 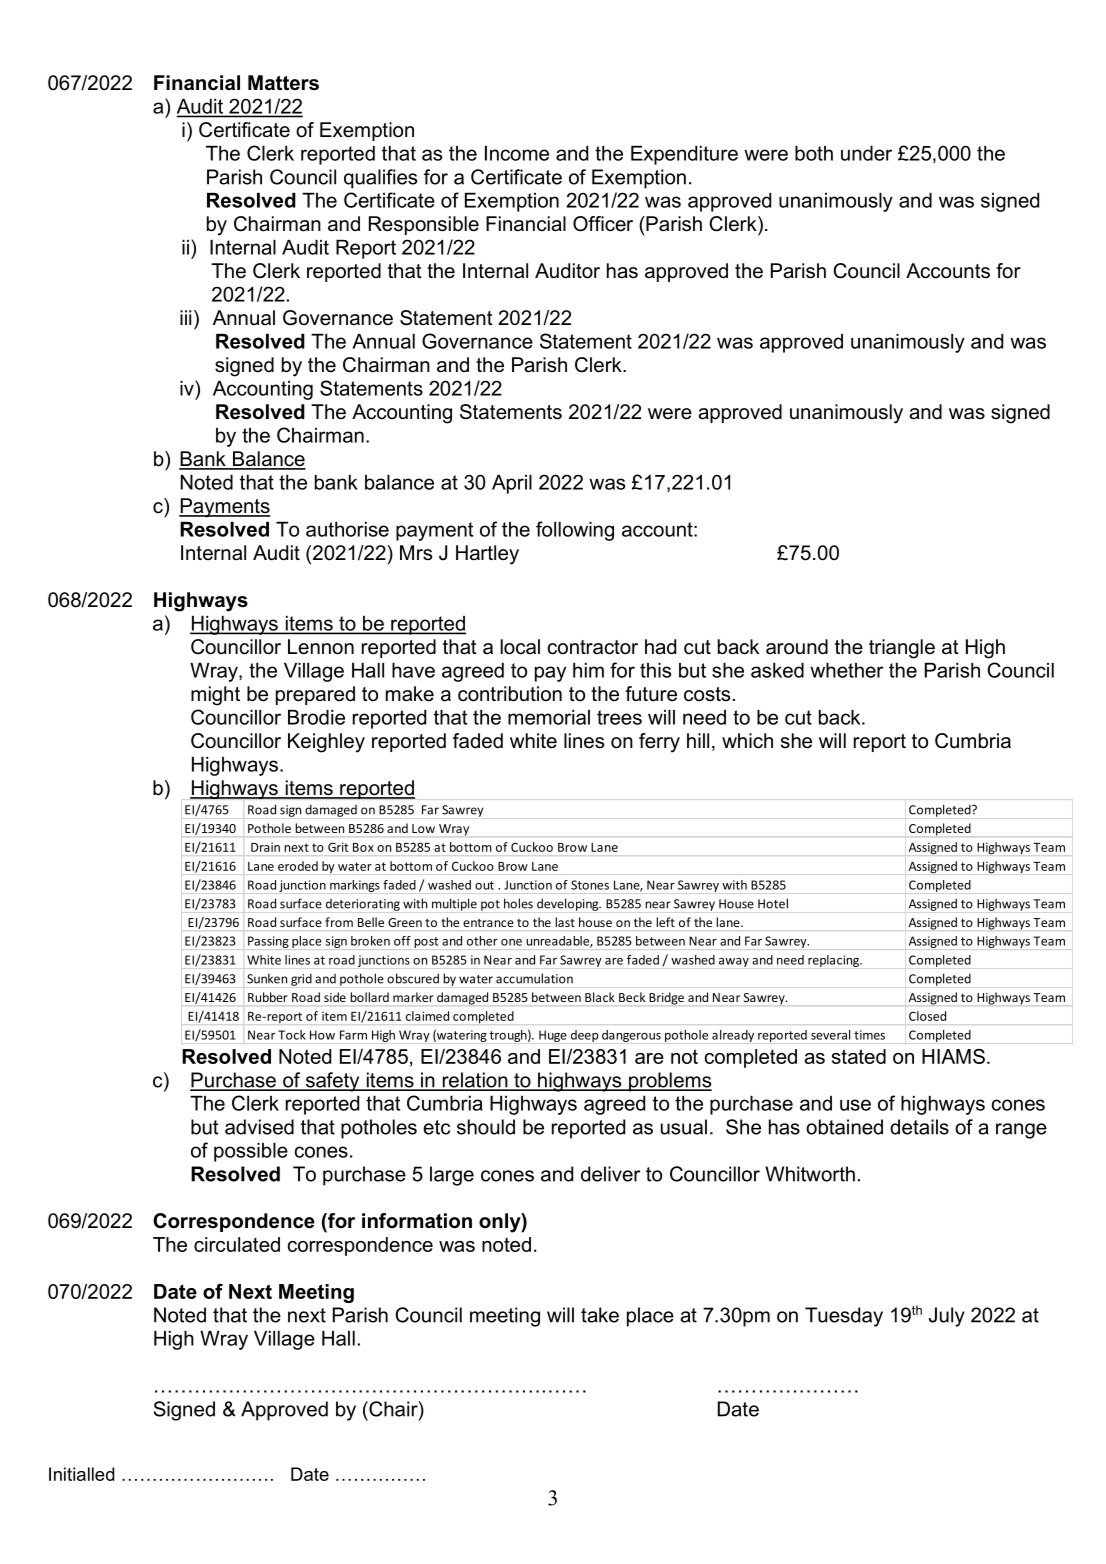 I want to click on Matters, so click(x=283, y=83).
